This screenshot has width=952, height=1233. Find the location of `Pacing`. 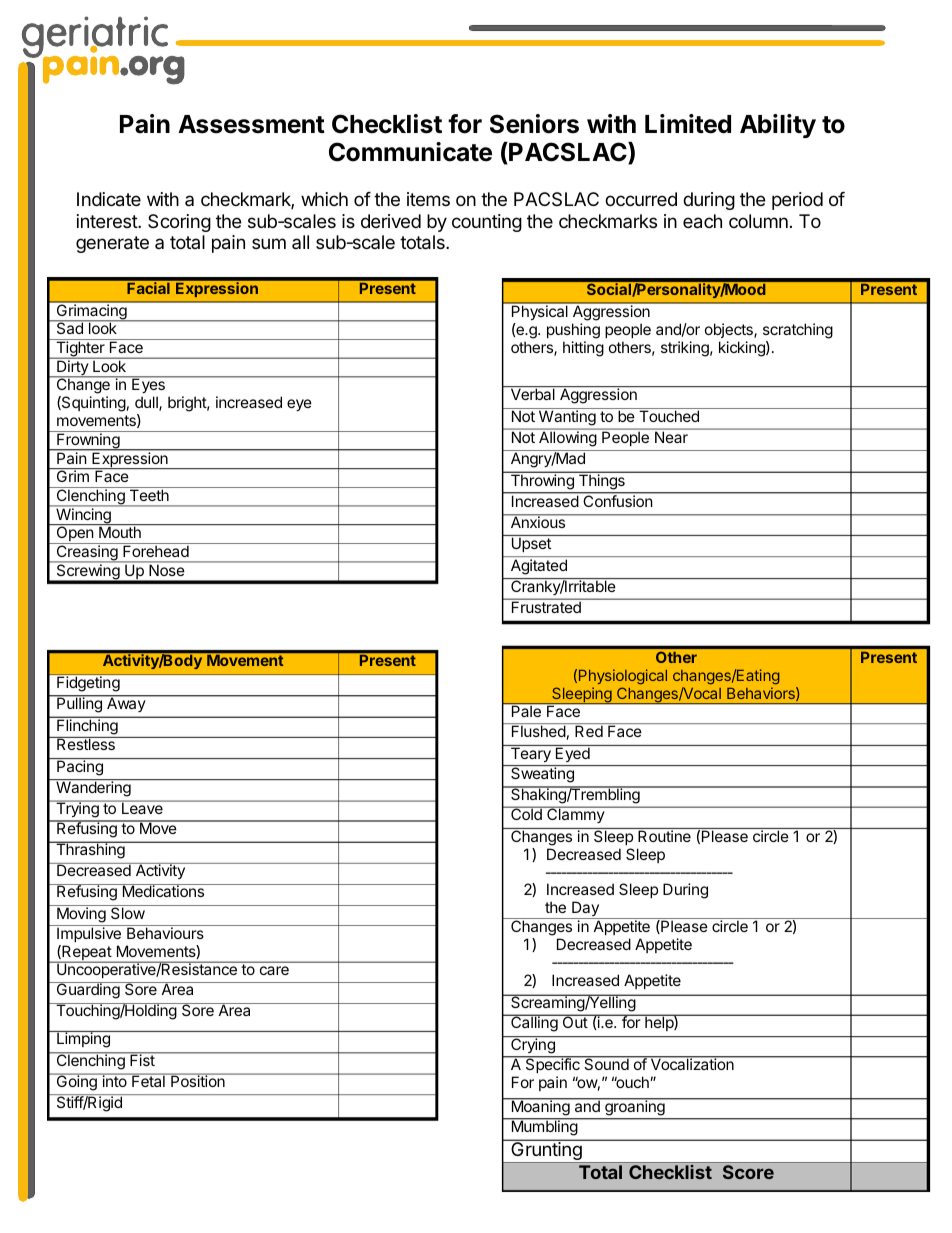

Pacing is located at coordinates (80, 767).
